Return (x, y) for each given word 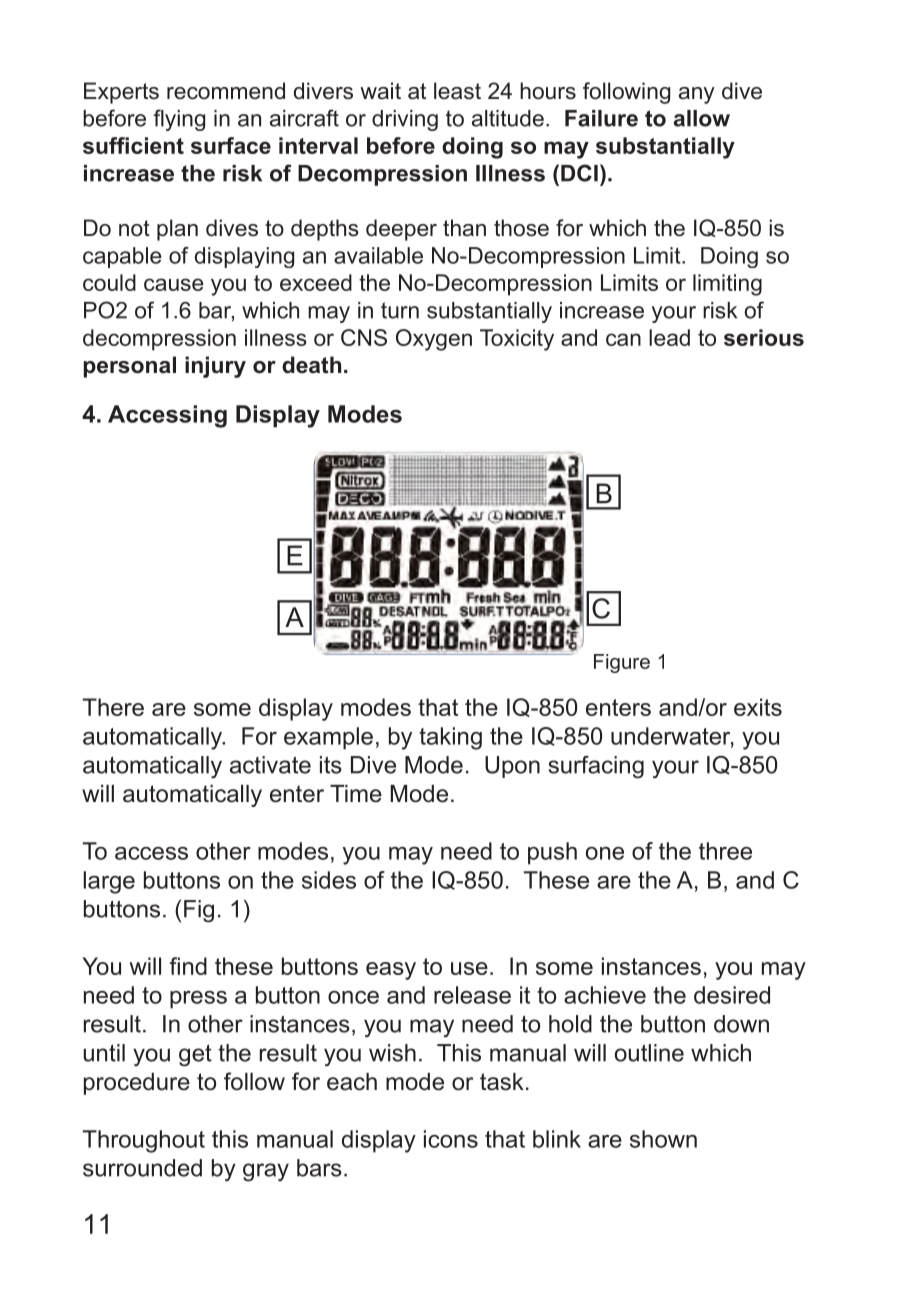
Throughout (144, 1141)
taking (450, 738)
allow (702, 118)
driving (405, 120)
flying (179, 120)
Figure (622, 663)
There (113, 707)
